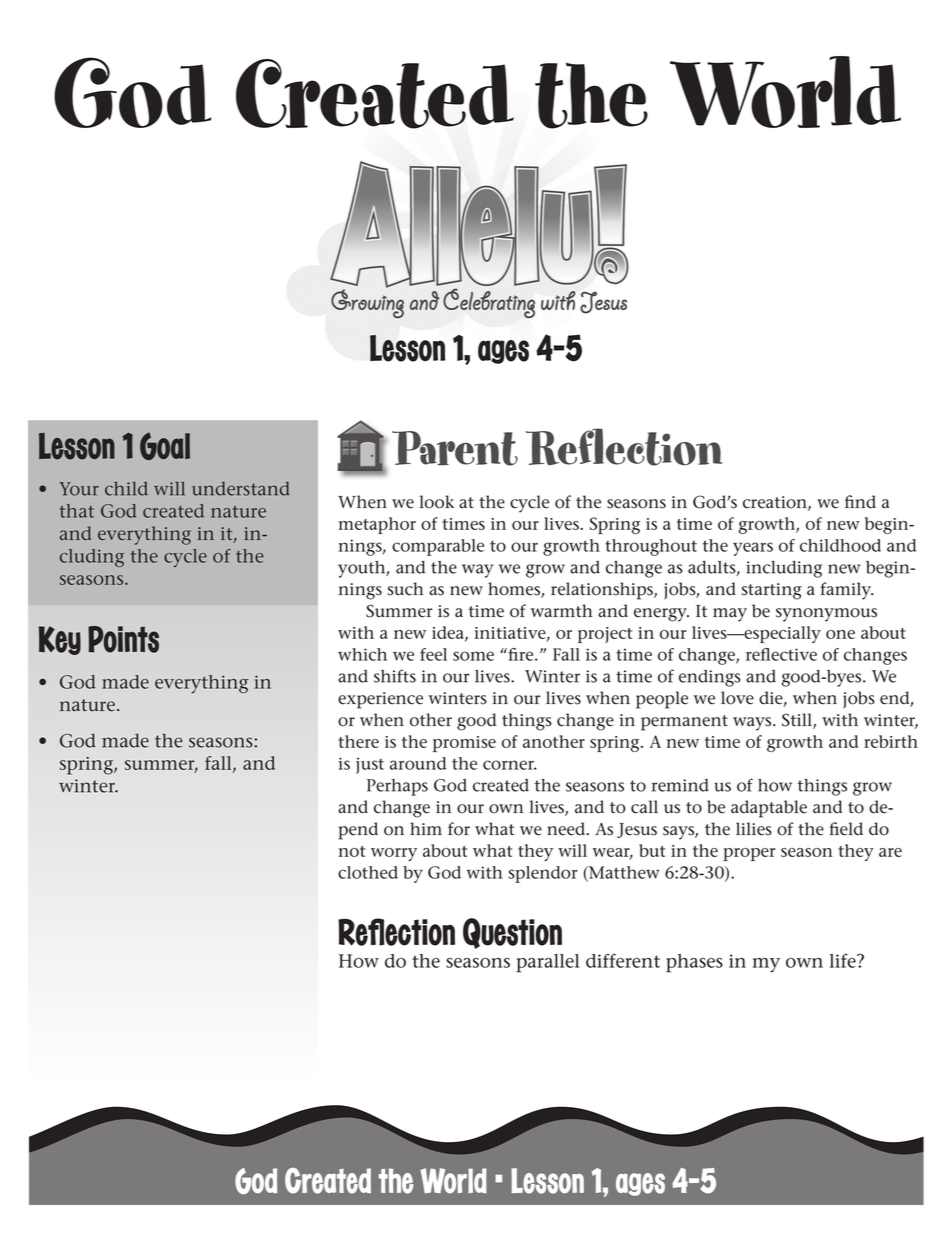 This screenshot has width=952, height=1233. Describe the element at coordinates (753, 724) in the screenshot. I see `ways` at that location.
